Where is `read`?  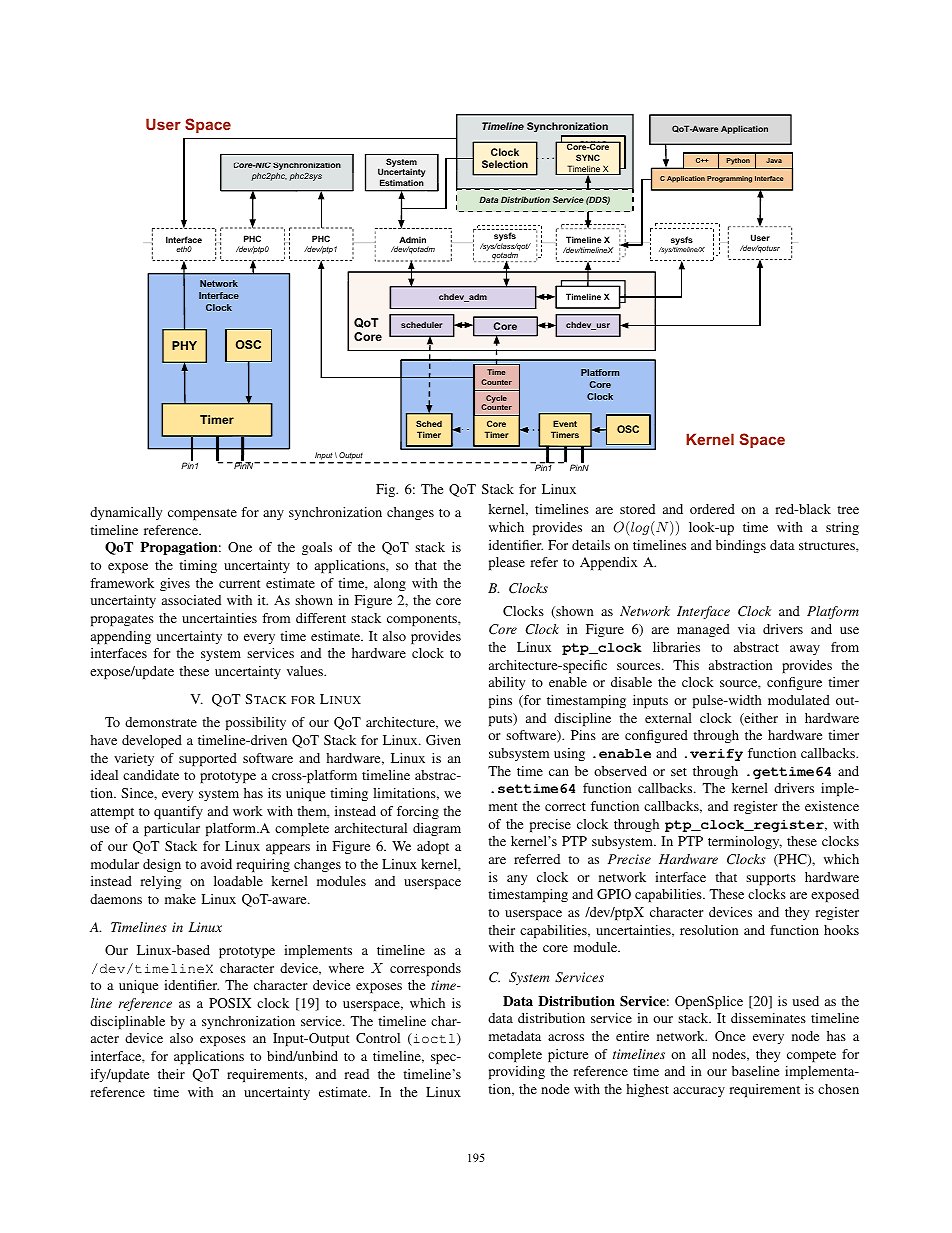
read is located at coordinates (356, 1074).
